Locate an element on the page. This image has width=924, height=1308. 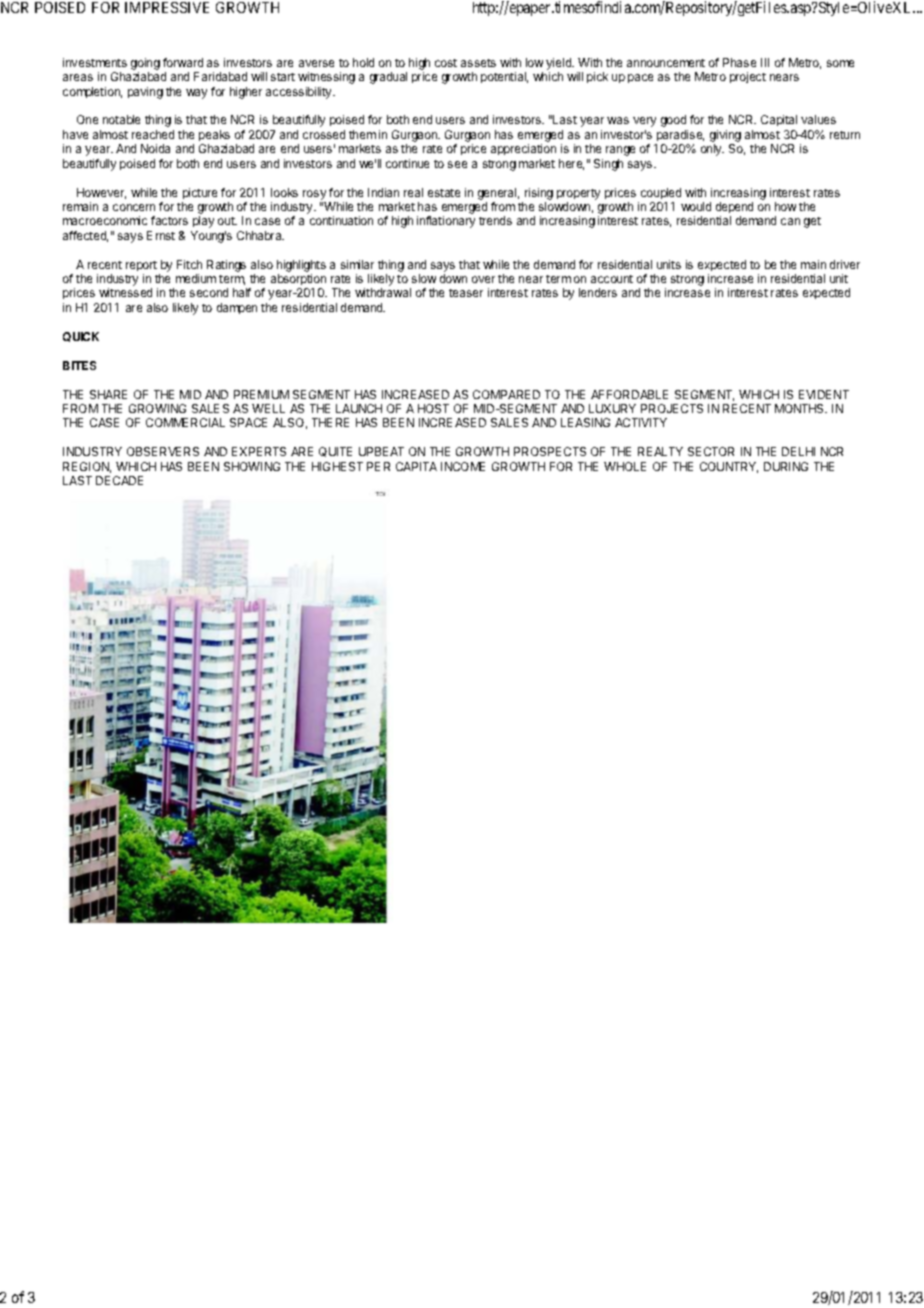
cost is located at coordinates (446, 63).
